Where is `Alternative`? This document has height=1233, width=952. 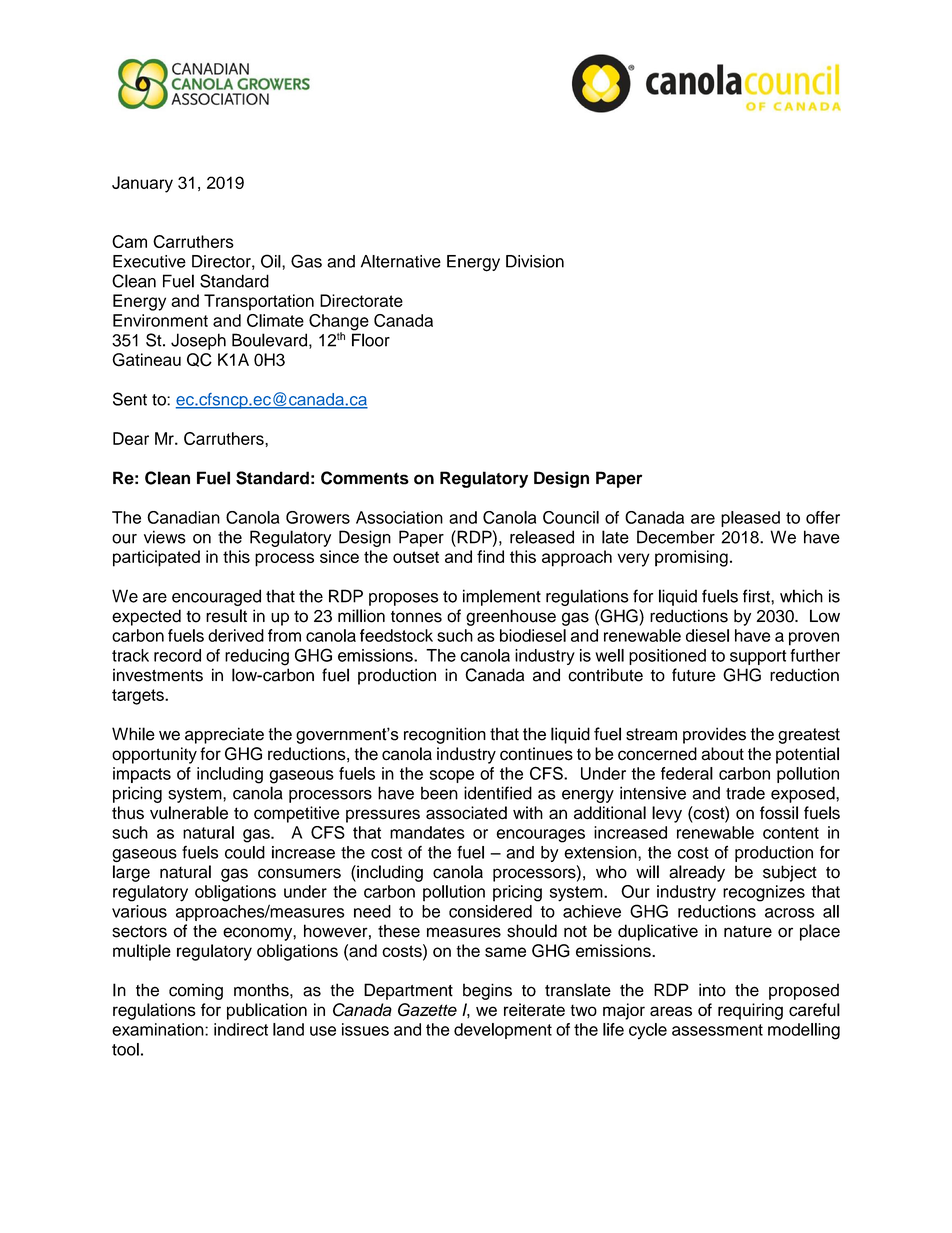 Alternative is located at coordinates (401, 261).
